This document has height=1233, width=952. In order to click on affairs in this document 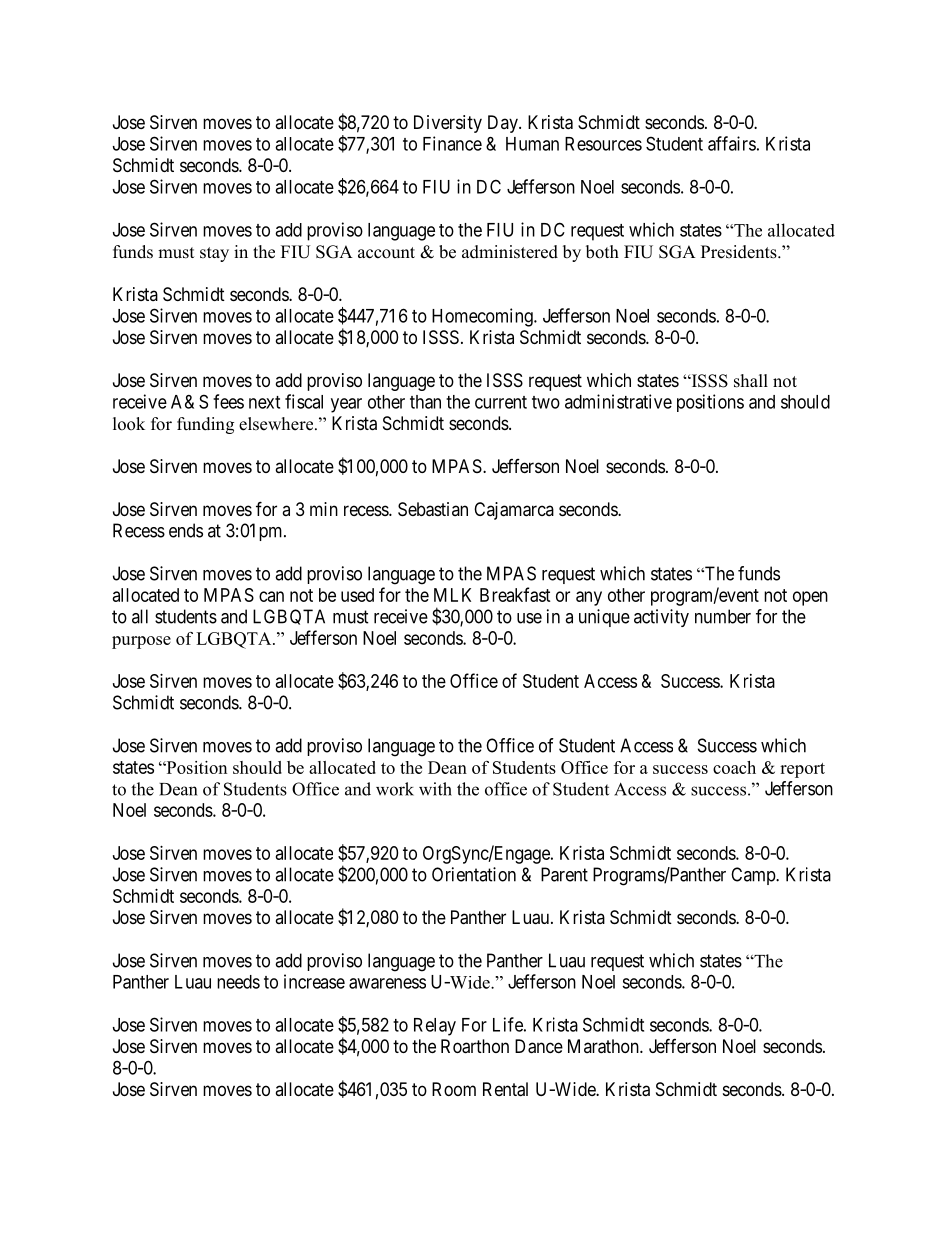, I will do `click(732, 143)`.
